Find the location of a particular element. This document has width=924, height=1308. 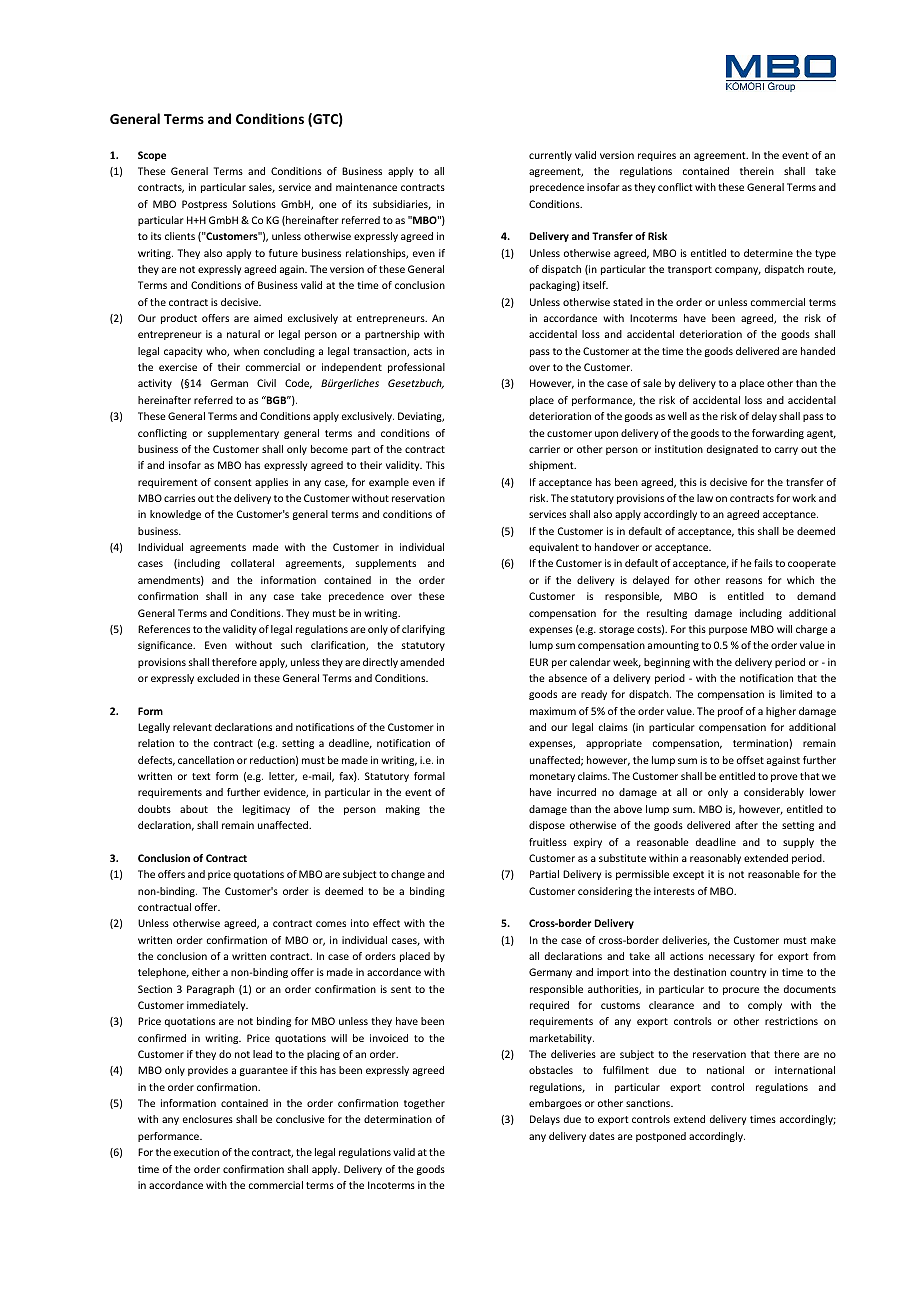

together is located at coordinates (424, 1104).
